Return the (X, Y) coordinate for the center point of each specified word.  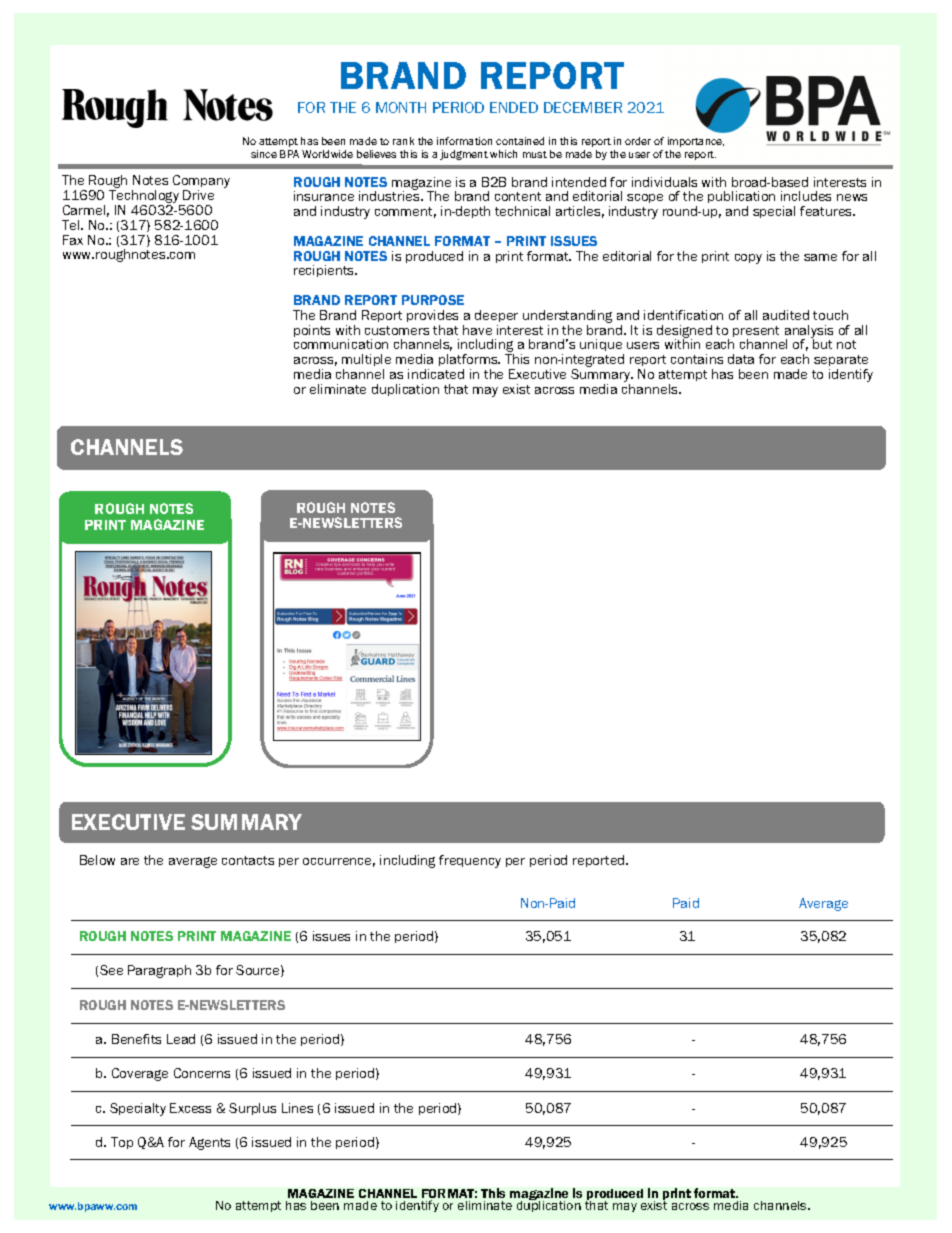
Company (201, 183)
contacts (248, 860)
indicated (436, 374)
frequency (470, 861)
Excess (190, 1108)
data (741, 359)
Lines (297, 1108)
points (312, 331)
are (130, 861)
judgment (464, 155)
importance (696, 142)
